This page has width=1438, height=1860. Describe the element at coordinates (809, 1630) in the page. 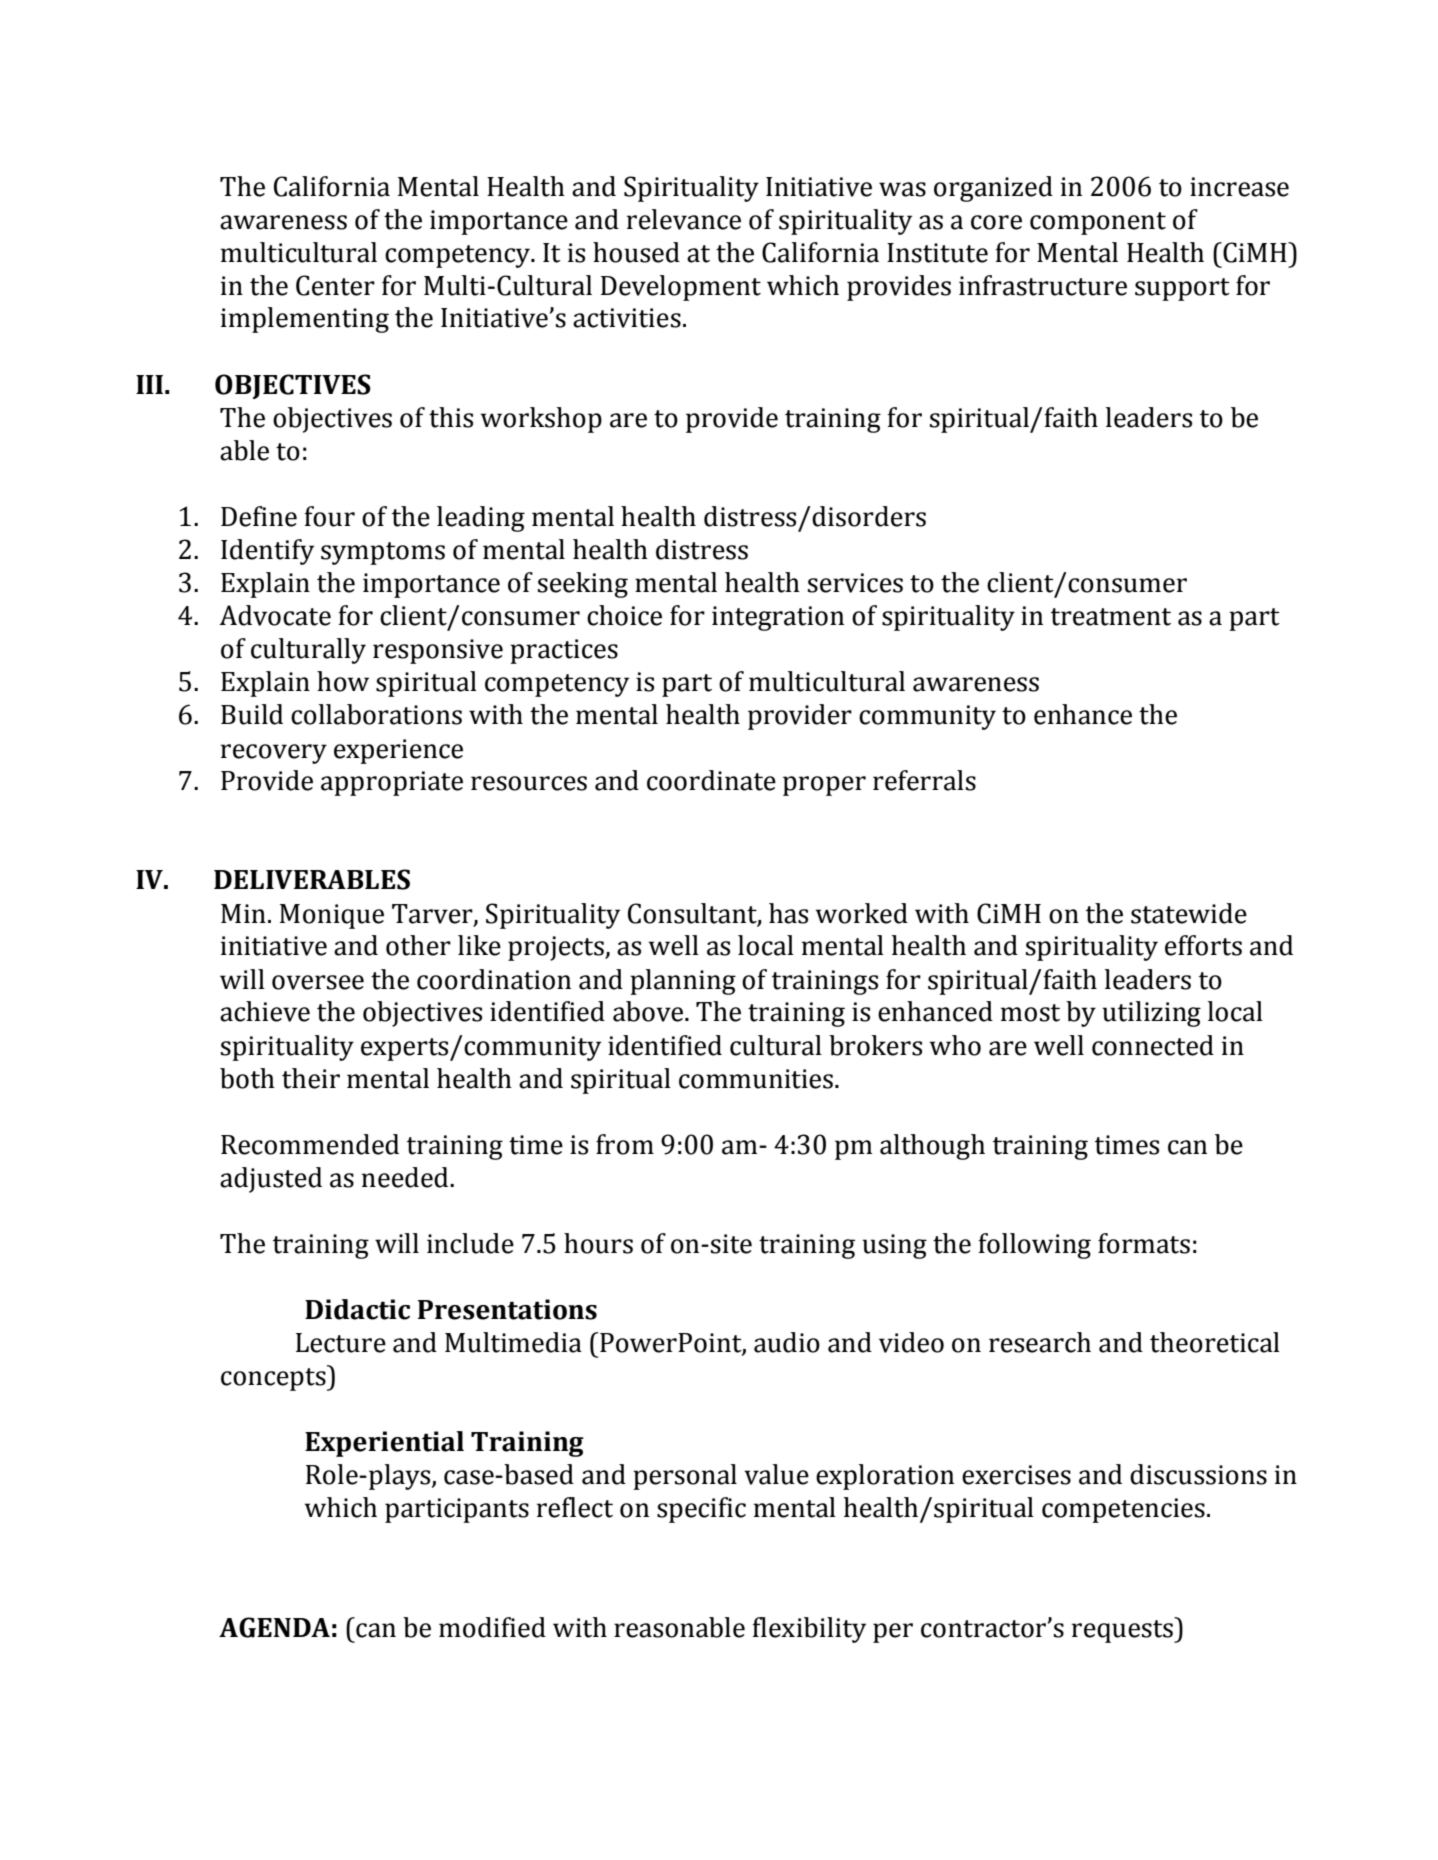

I see `flexibility` at that location.
